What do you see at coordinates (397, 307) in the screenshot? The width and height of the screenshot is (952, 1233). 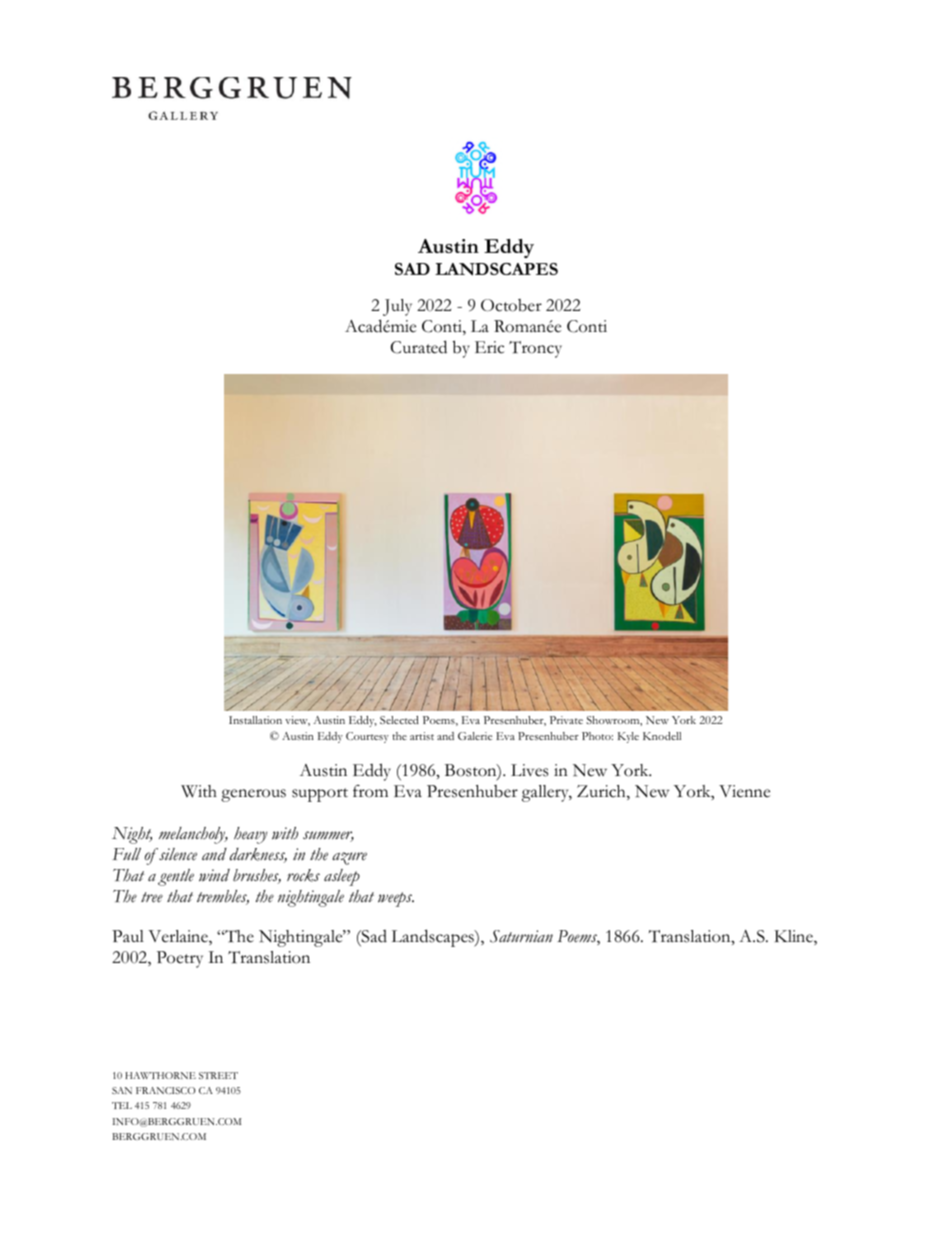 I see `July` at bounding box center [397, 307].
